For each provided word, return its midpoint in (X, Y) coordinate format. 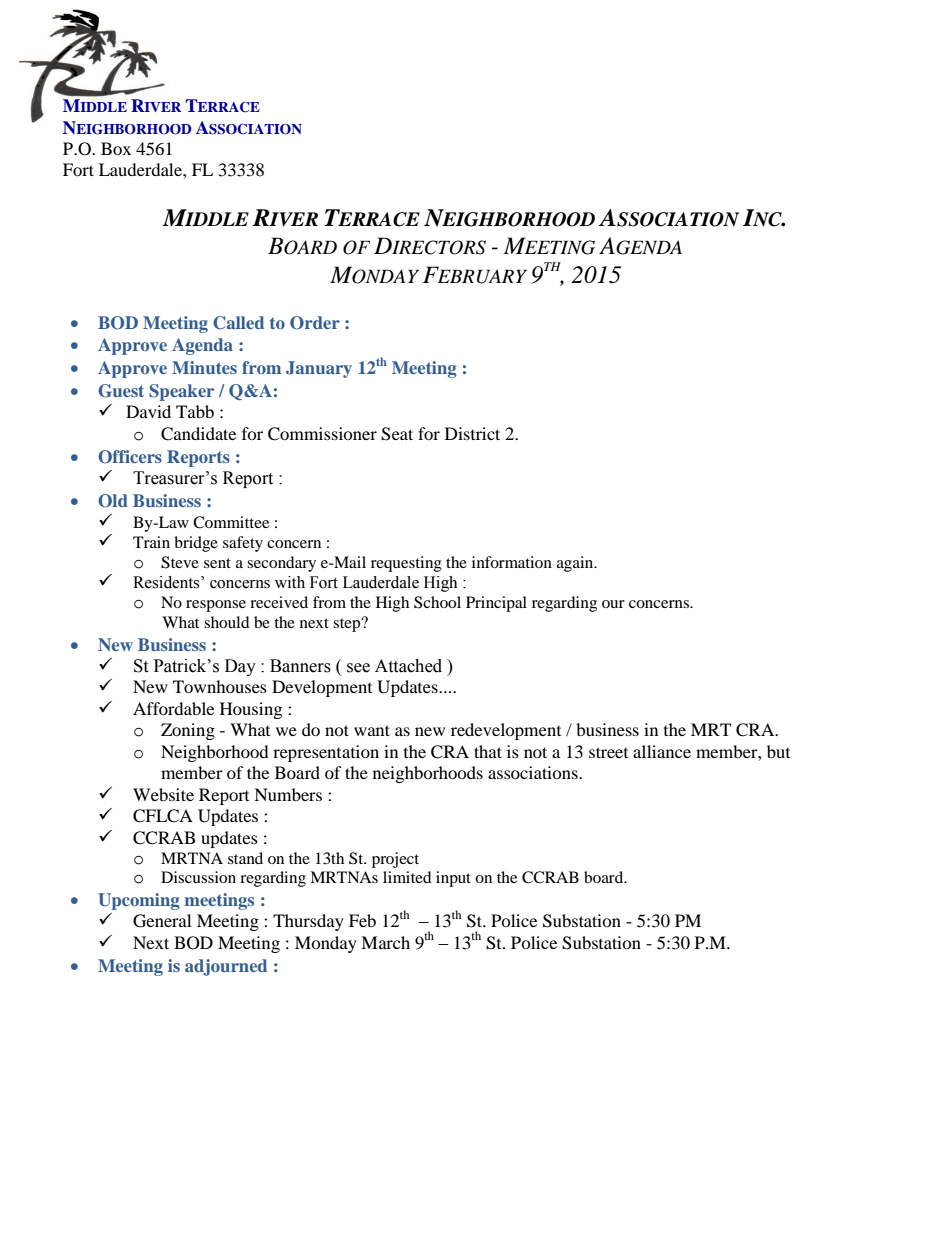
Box (116, 148)
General (162, 921)
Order (315, 323)
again (576, 564)
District (472, 433)
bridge (196, 544)
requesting (406, 564)
